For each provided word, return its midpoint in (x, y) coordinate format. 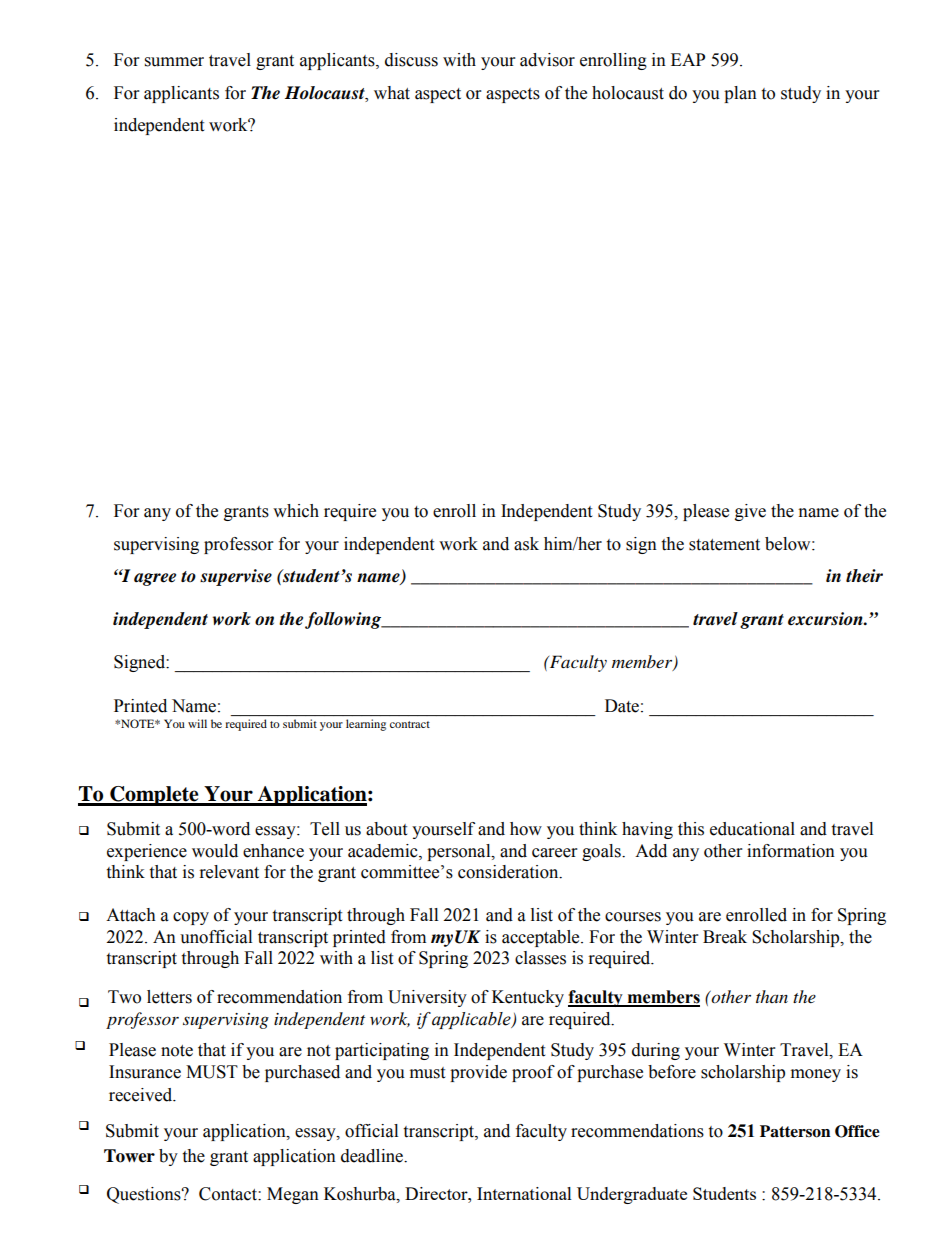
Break (725, 937)
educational (752, 829)
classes (540, 958)
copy (191, 918)
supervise (236, 577)
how (526, 829)
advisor (547, 60)
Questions (145, 1195)
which (296, 511)
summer (174, 62)
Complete (154, 796)
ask (526, 544)
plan (740, 94)
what (392, 93)
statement (724, 545)
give (750, 512)
